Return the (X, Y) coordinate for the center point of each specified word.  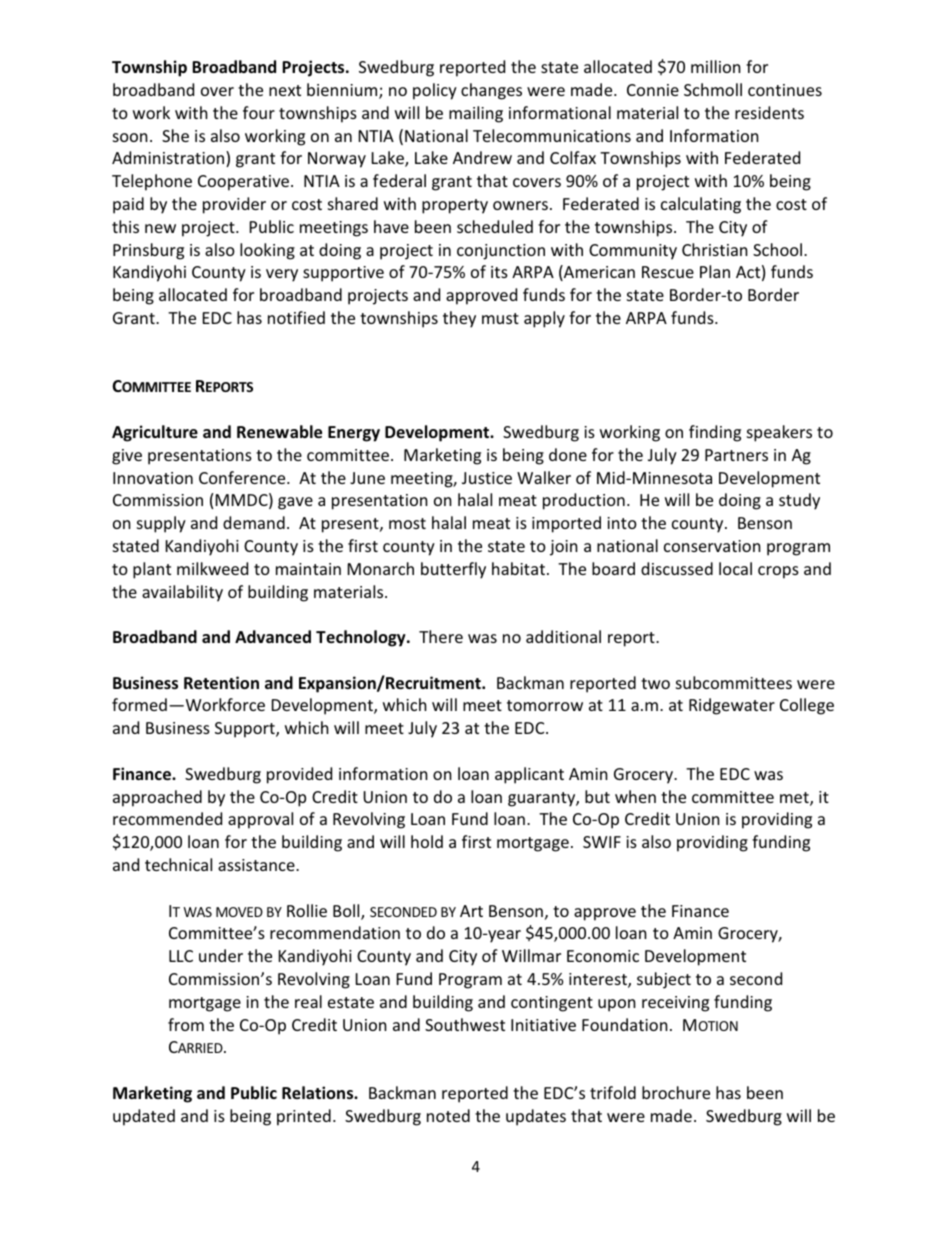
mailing (476, 114)
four (259, 112)
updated (144, 1117)
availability (182, 593)
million (716, 66)
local (735, 568)
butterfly (453, 570)
